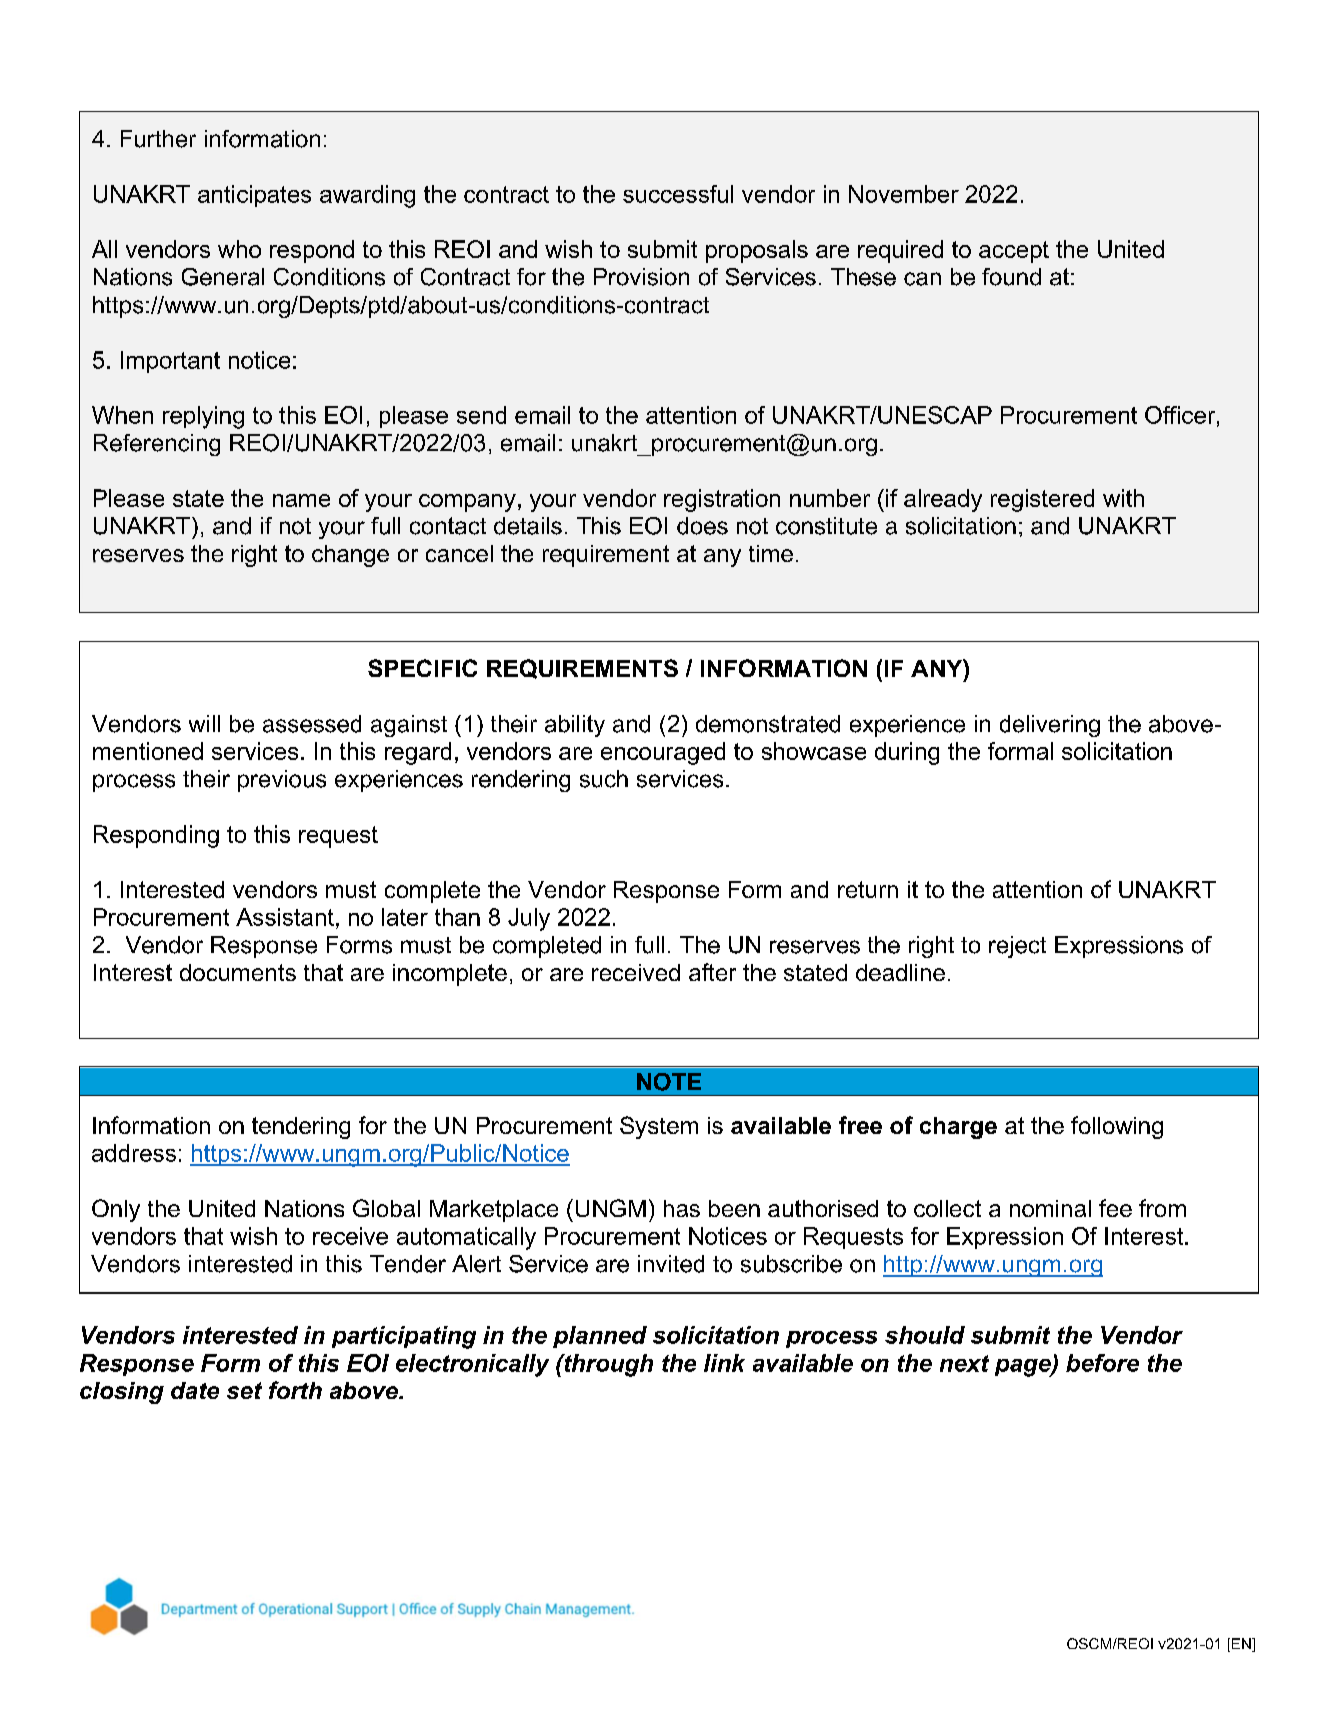 Image resolution: width=1338 pixels, height=1731 pixels. I want to click on documents, so click(238, 972).
